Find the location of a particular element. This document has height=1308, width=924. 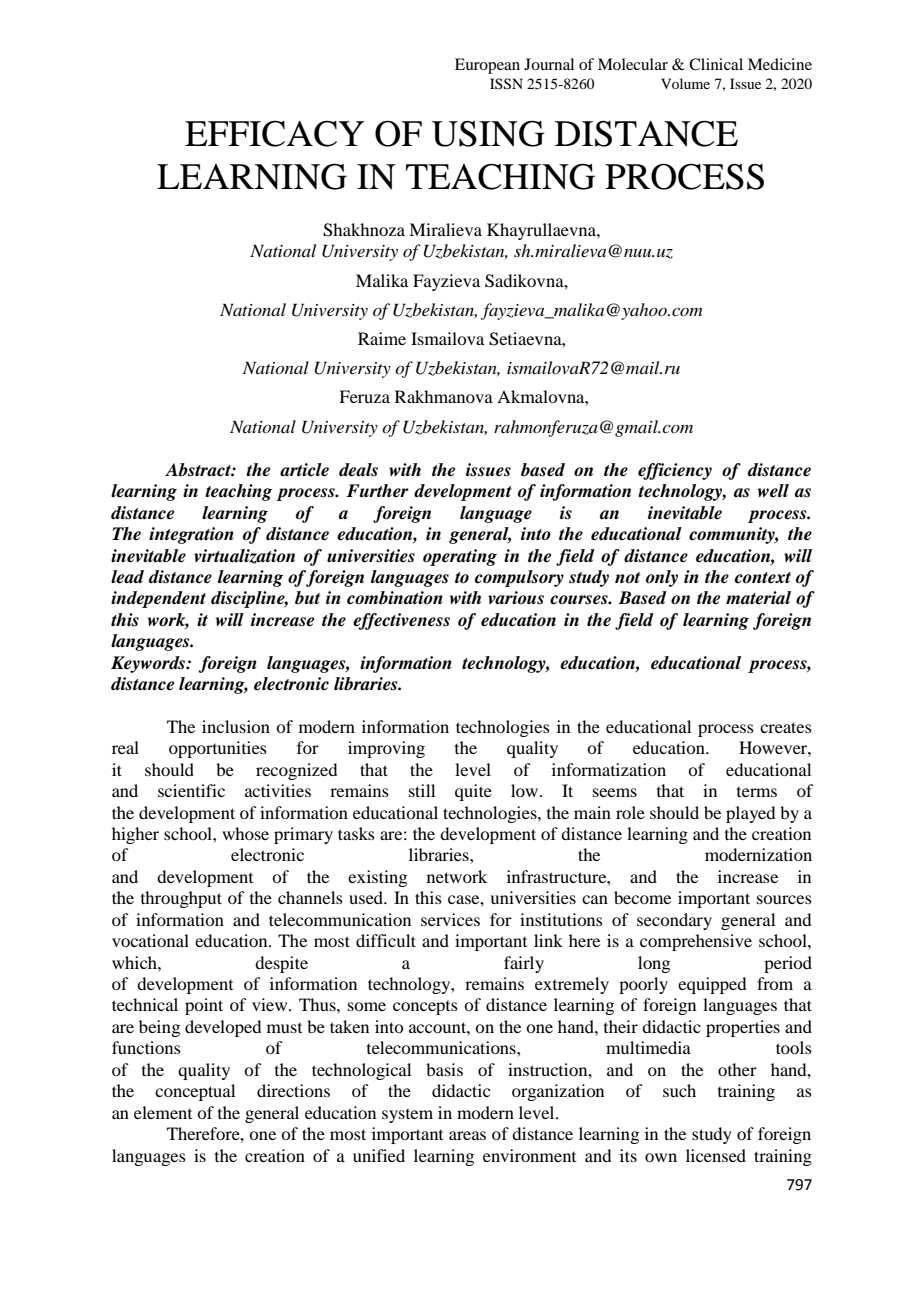

EFFICACY is located at coordinates (275, 133).
